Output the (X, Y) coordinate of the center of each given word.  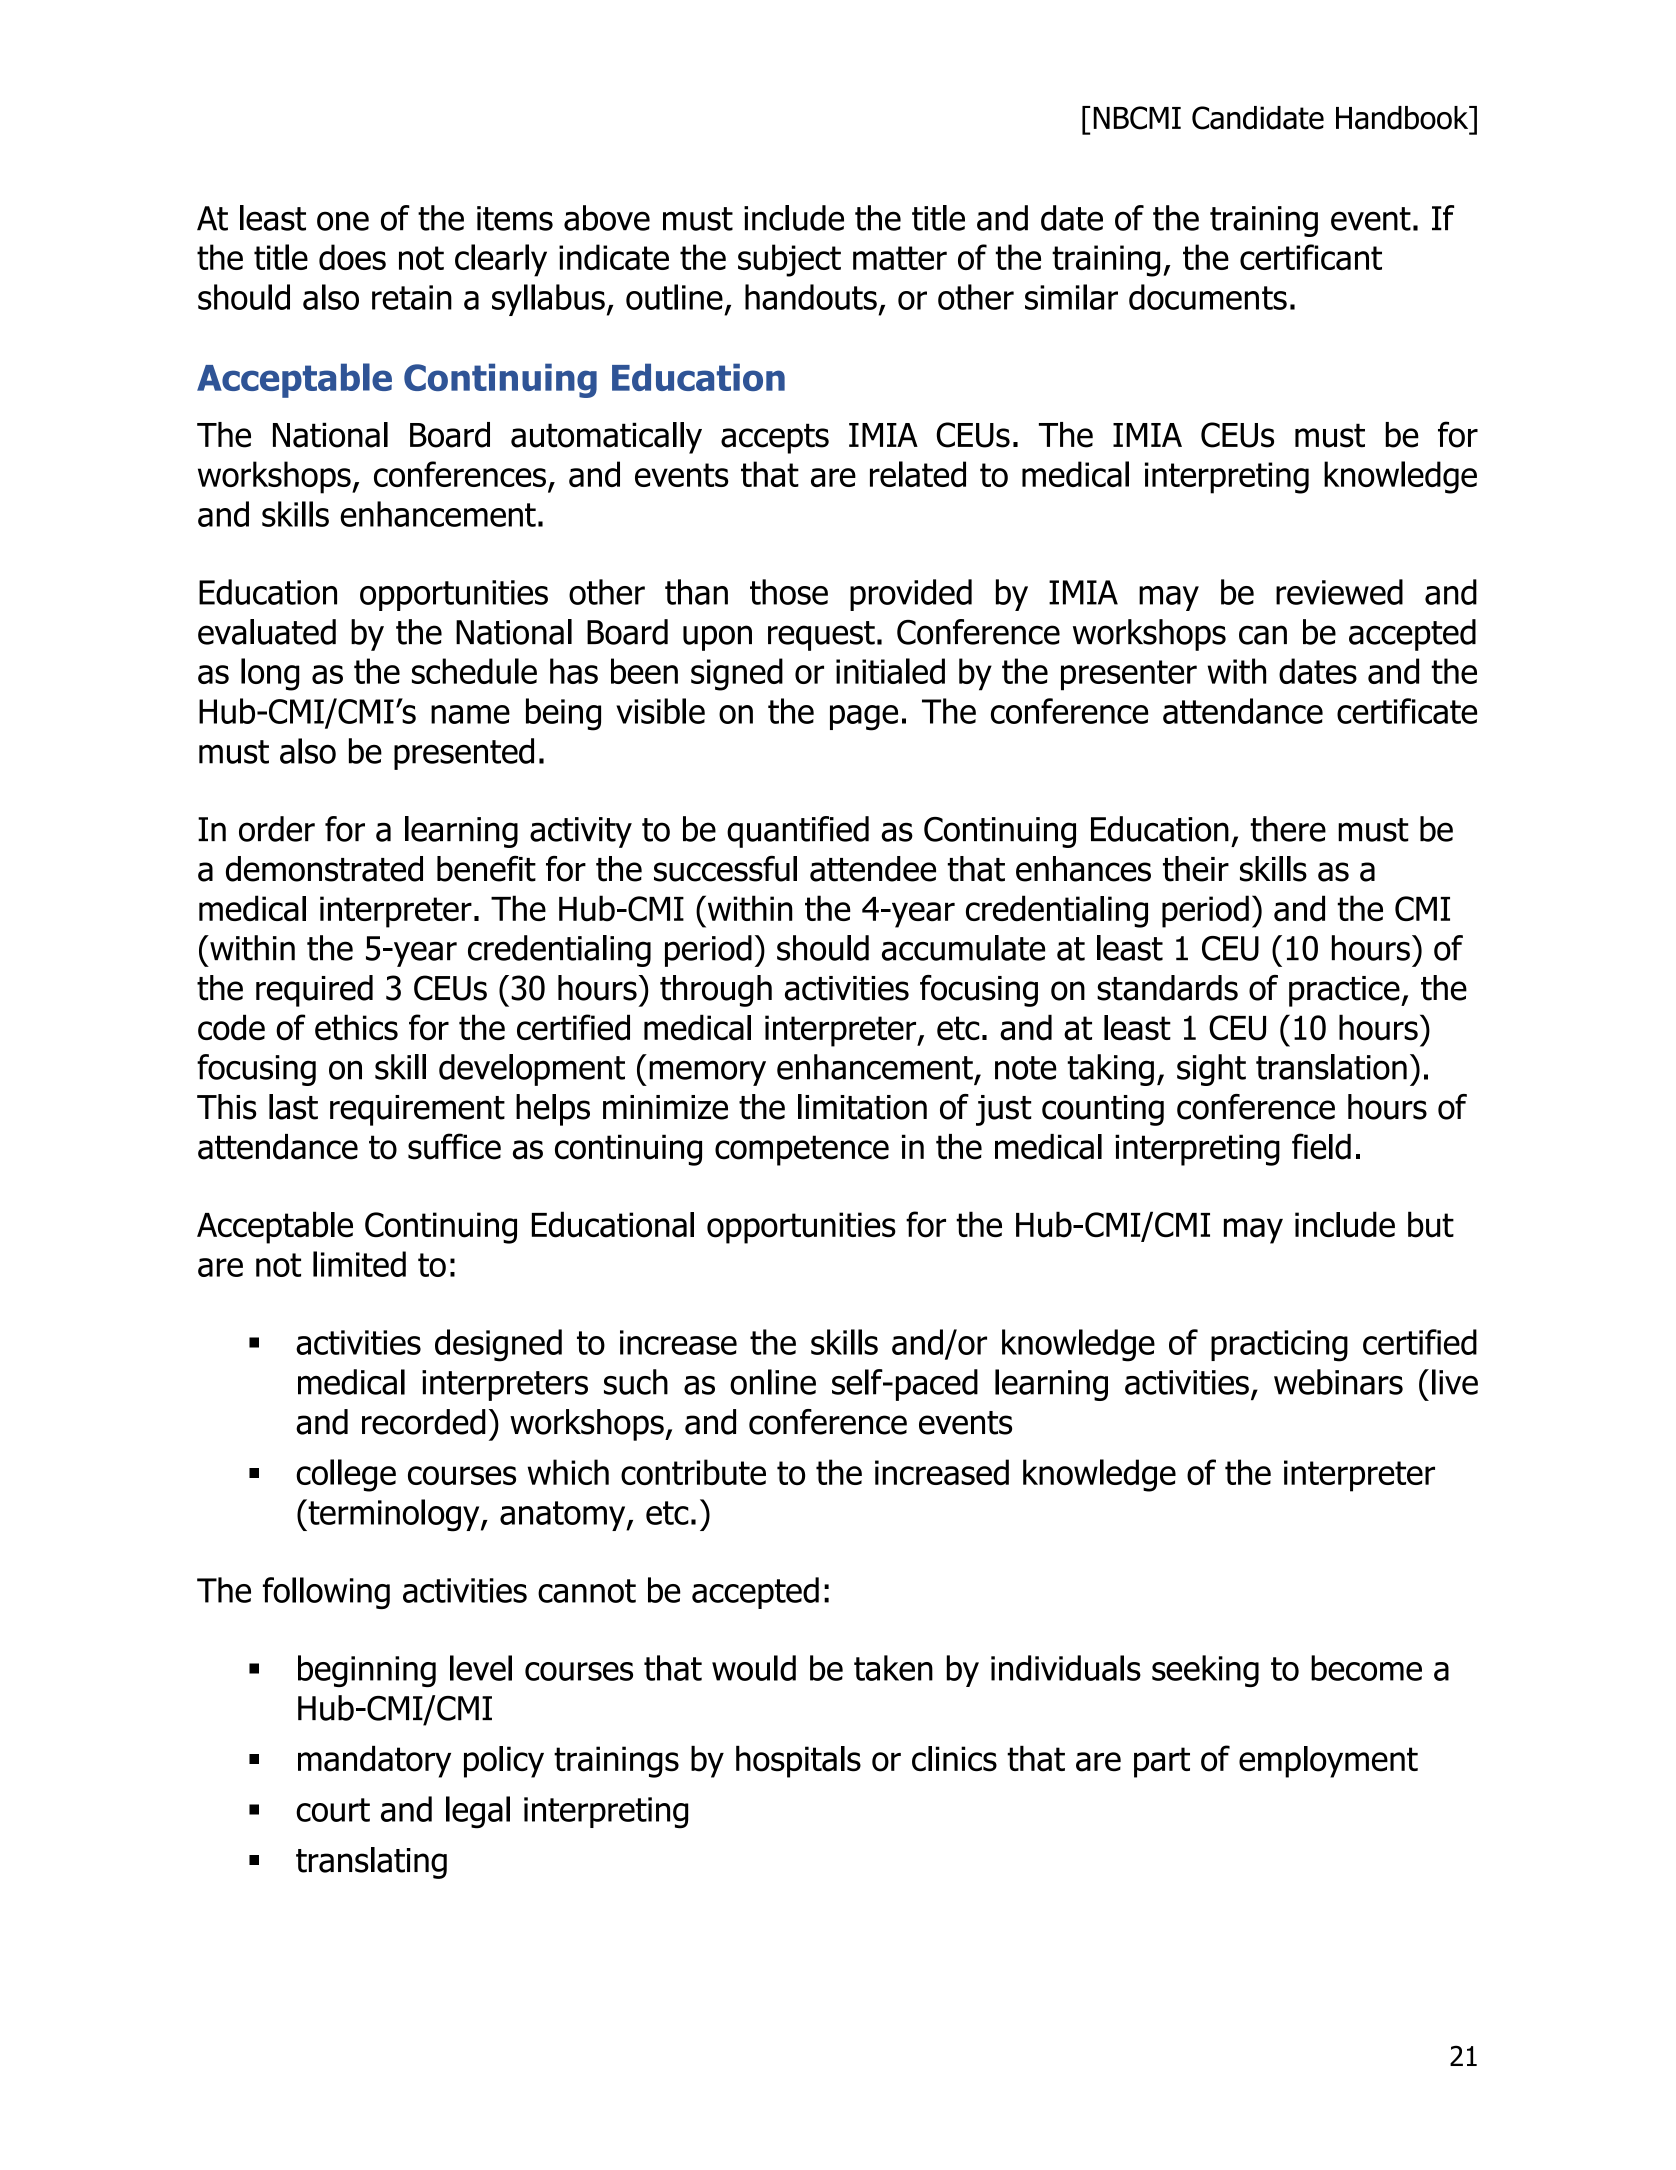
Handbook (1403, 118)
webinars (1338, 1382)
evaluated (267, 632)
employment (1328, 1762)
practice (1345, 991)
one (343, 221)
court (333, 1810)
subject (789, 260)
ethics (356, 1027)
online (773, 1382)
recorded (424, 1422)
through (716, 991)
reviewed (1339, 592)
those (789, 592)
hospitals (798, 1762)
